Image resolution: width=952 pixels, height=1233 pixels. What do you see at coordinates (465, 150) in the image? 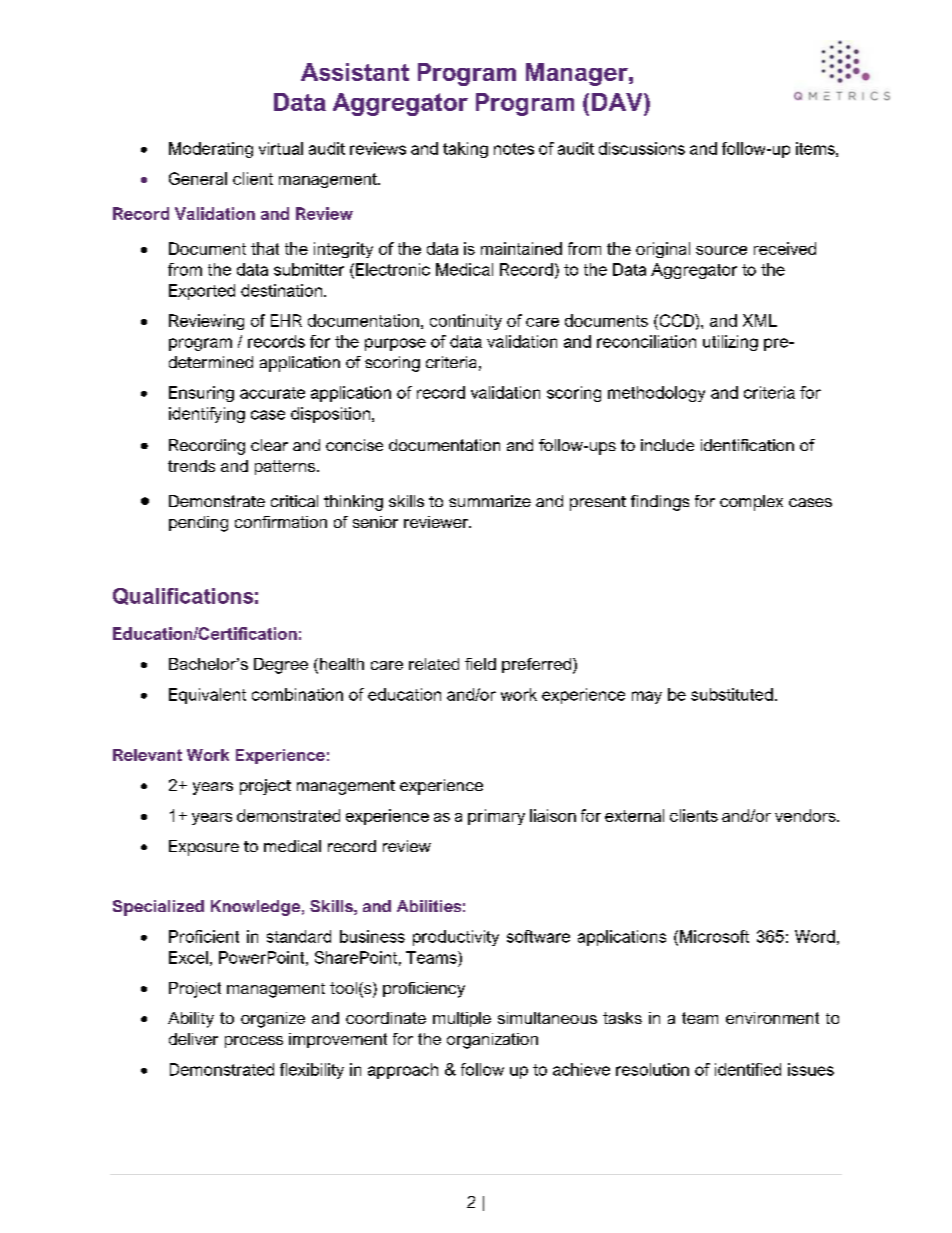
I see `taking` at bounding box center [465, 150].
